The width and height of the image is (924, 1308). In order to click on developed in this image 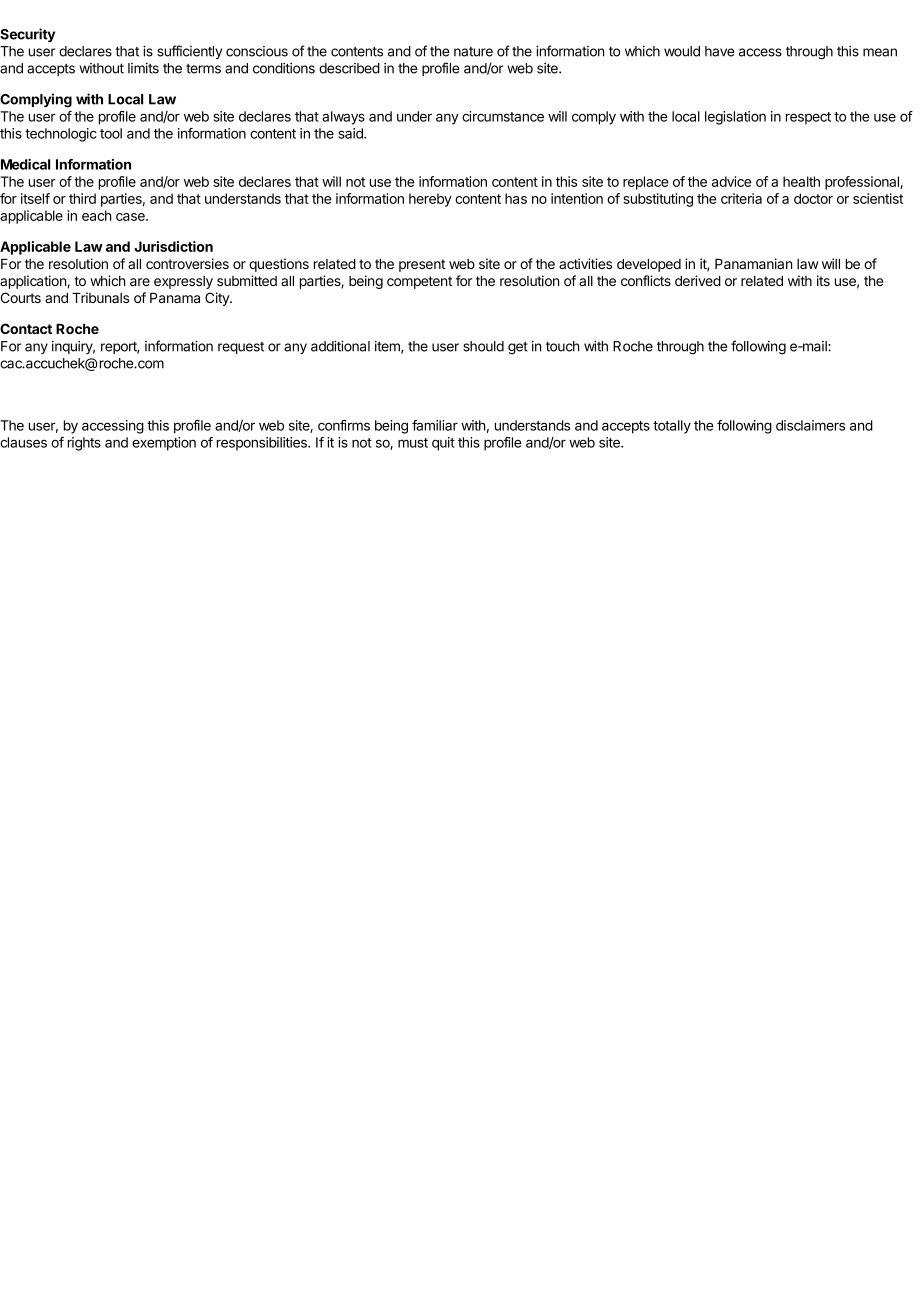, I will do `click(649, 265)`.
